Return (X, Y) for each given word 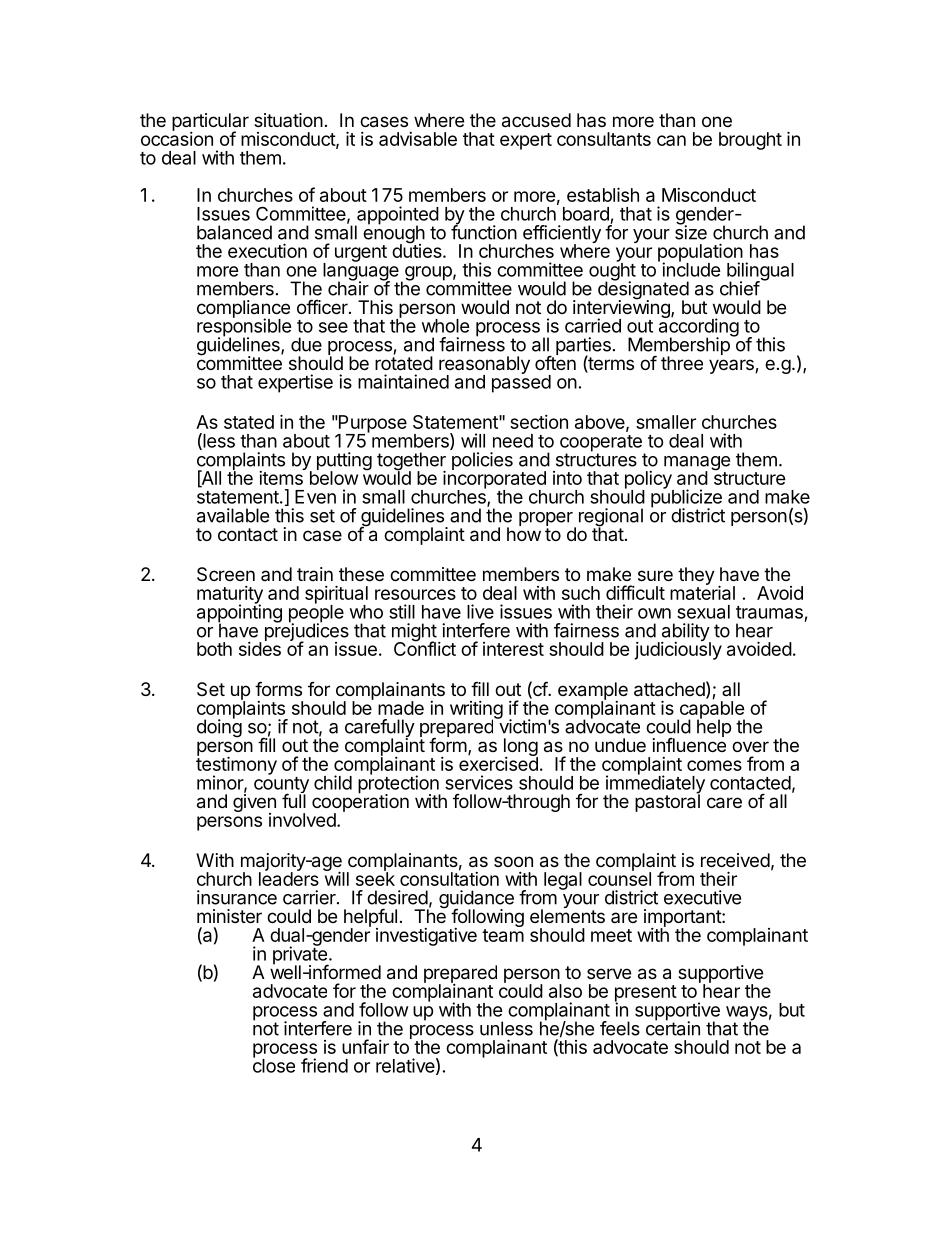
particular (210, 123)
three (682, 363)
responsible (244, 328)
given (254, 803)
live (480, 611)
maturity (230, 596)
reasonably (484, 366)
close (274, 1065)
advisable (418, 139)
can (671, 140)
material (702, 592)
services (479, 782)
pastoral (667, 802)
